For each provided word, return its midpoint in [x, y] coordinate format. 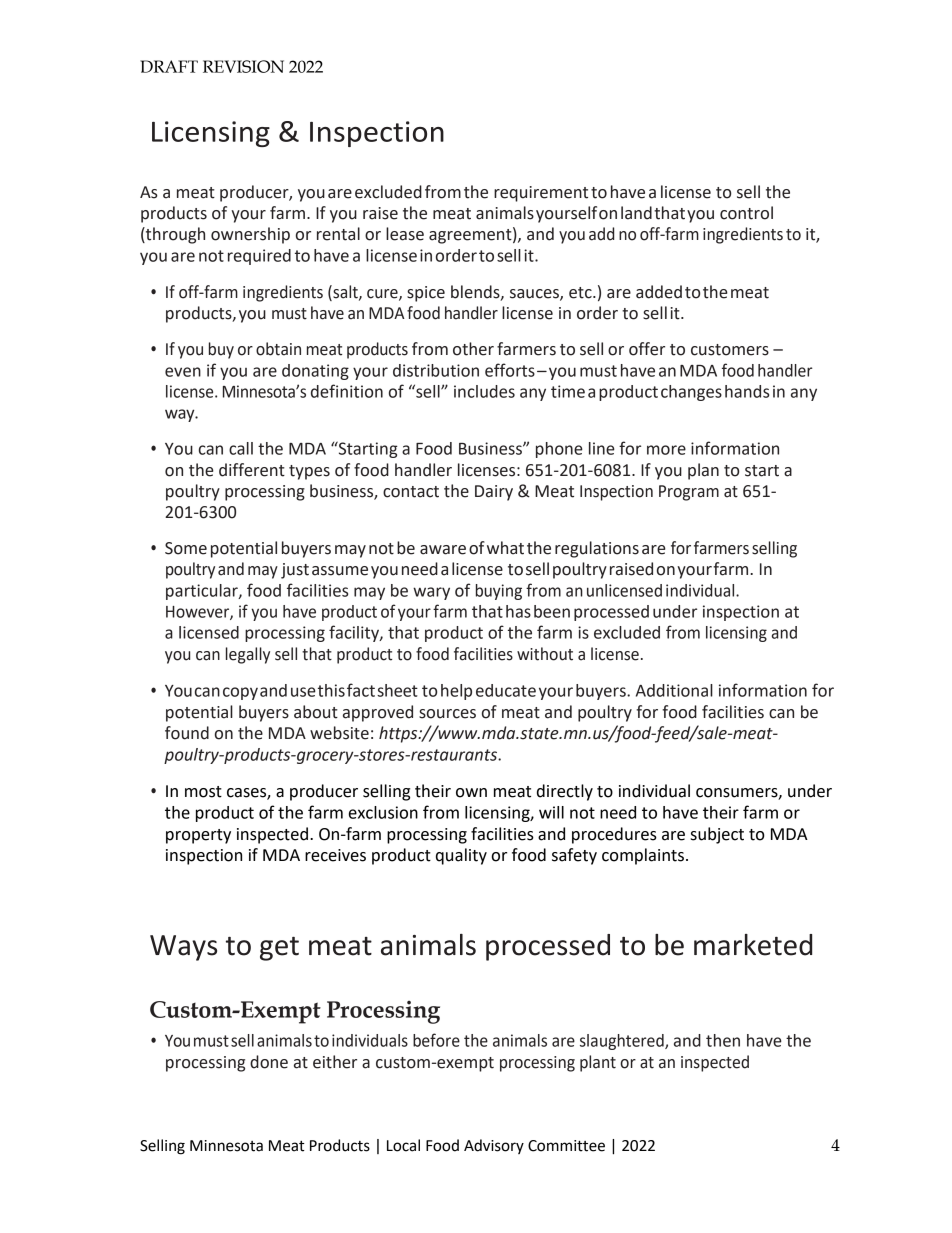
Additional [674, 690]
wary [431, 593]
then [723, 1040]
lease [405, 234]
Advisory [494, 1146]
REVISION [243, 66]
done [269, 1062]
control [746, 213]
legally [248, 655]
